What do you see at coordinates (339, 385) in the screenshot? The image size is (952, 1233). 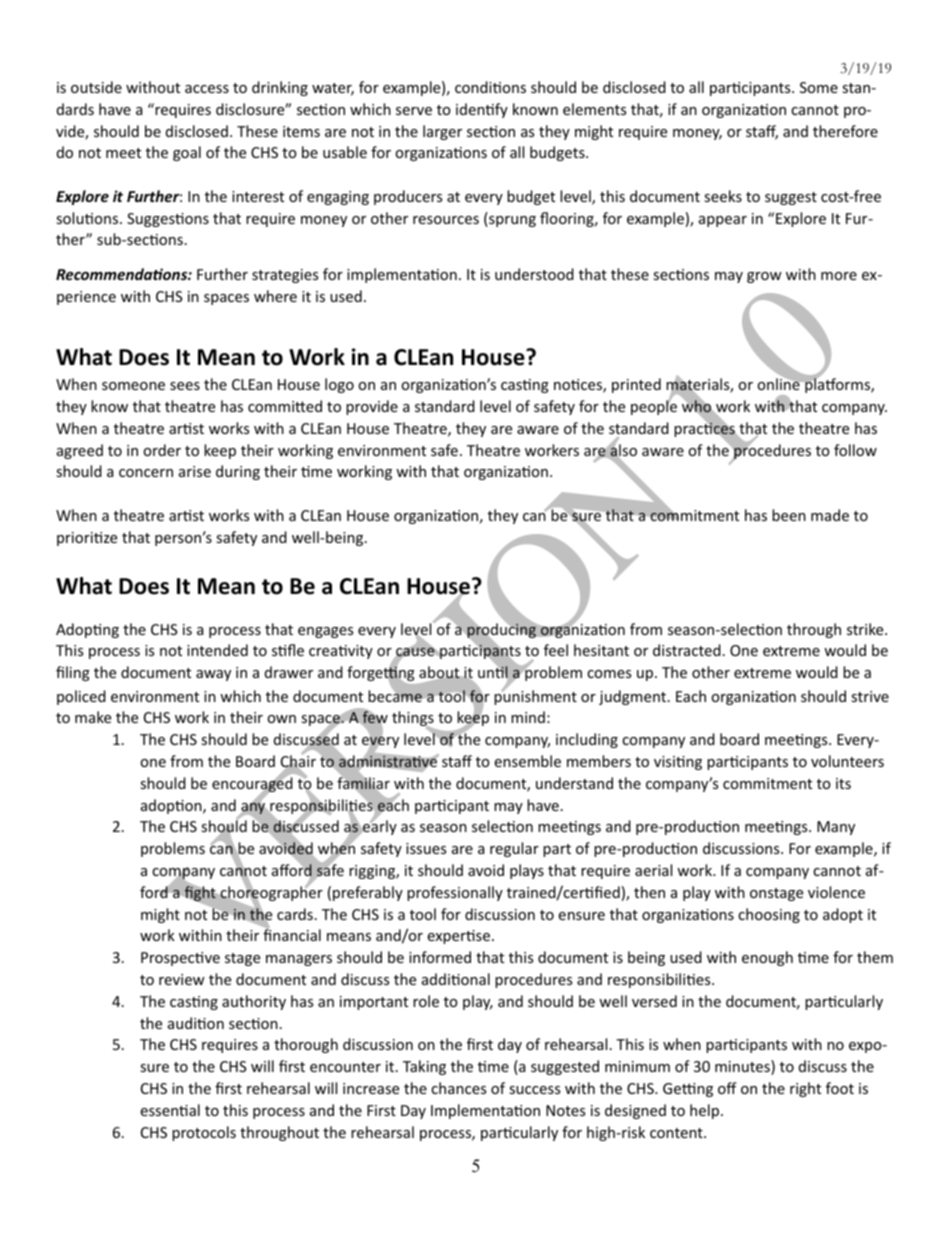 I see `logo` at bounding box center [339, 385].
